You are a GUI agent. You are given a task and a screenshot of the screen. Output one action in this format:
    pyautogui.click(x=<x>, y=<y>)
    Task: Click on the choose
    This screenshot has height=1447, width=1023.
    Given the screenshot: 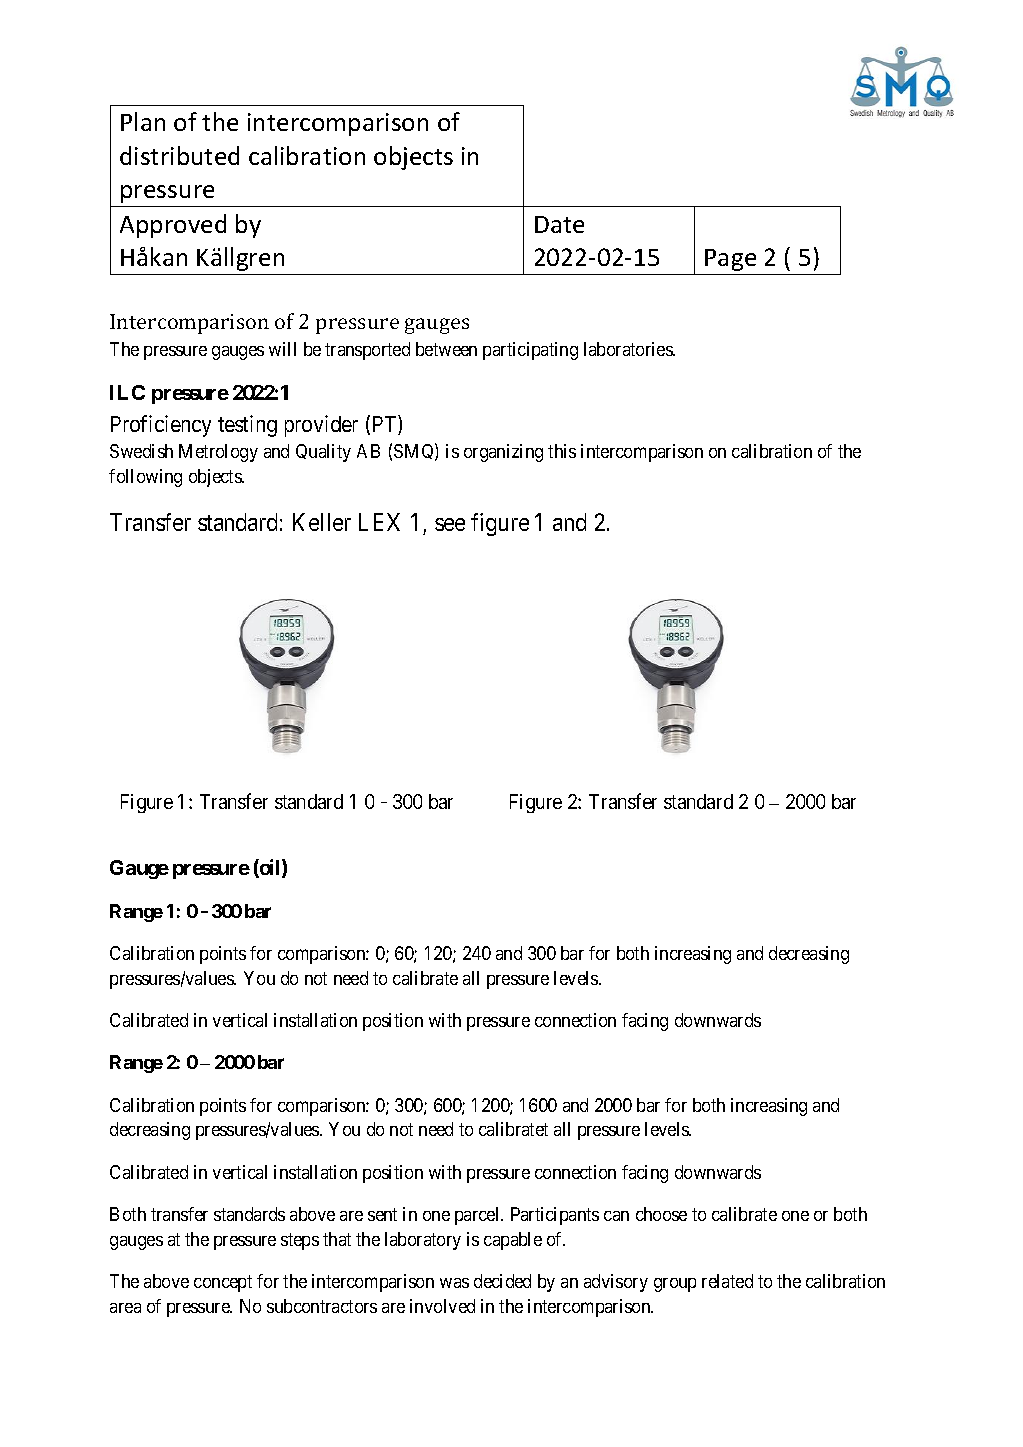 What is the action you would take?
    pyautogui.click(x=661, y=1214)
